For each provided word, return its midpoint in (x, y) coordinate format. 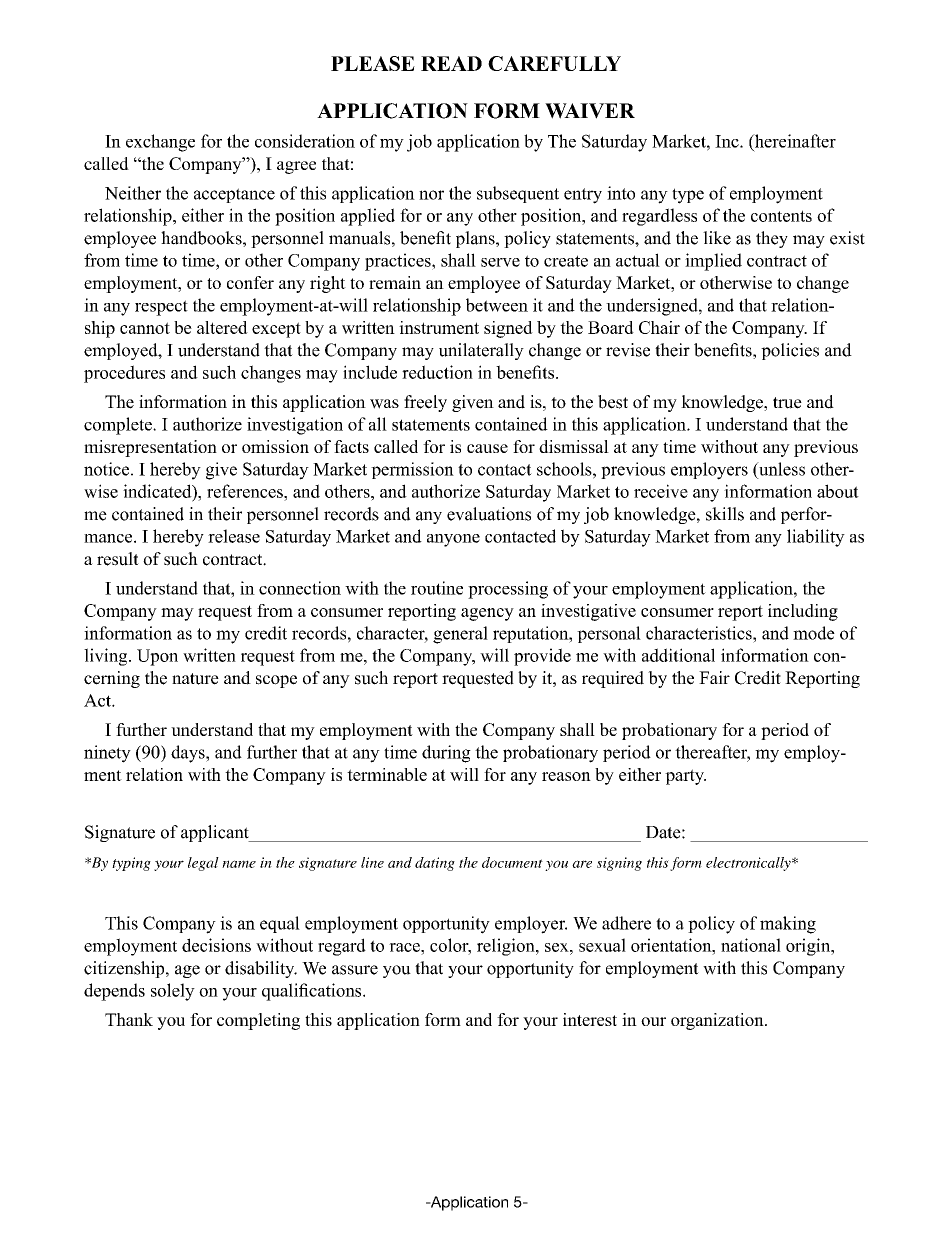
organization (718, 1021)
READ (451, 63)
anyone (453, 540)
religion (507, 947)
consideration (305, 141)
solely (173, 992)
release (234, 536)
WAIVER (590, 111)
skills (725, 514)
